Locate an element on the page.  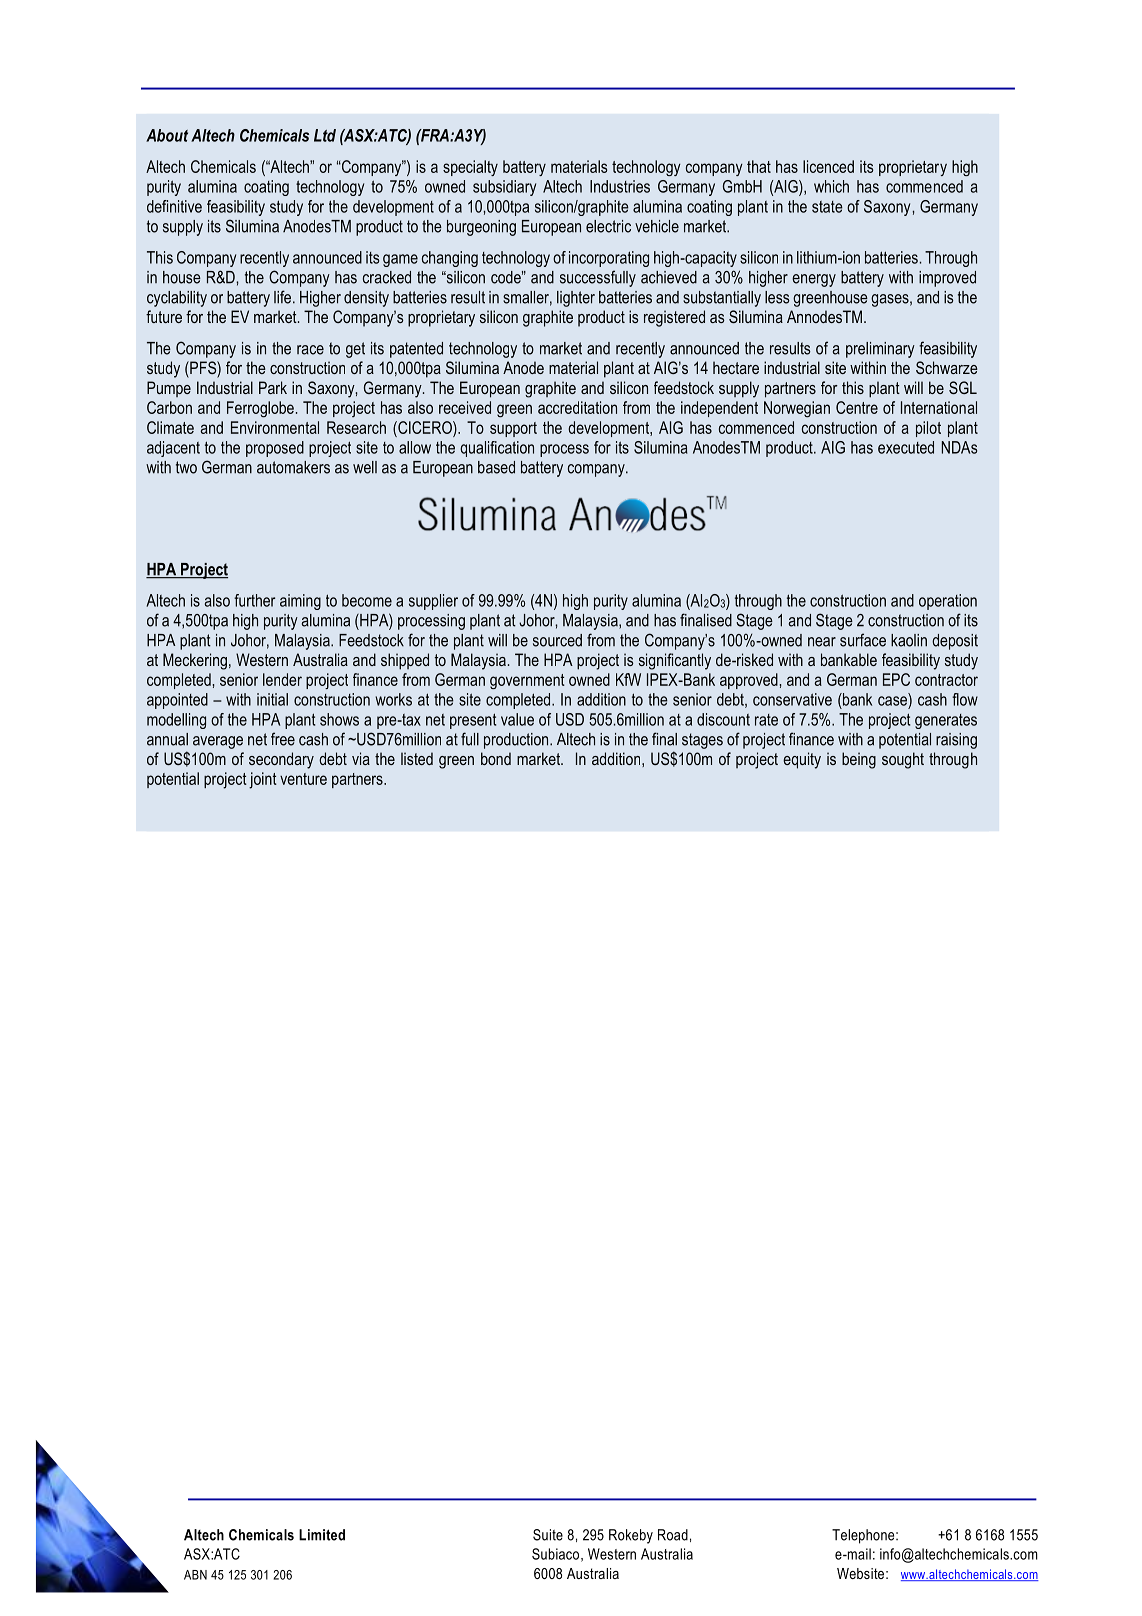
ABN is located at coordinates (195, 1575).
